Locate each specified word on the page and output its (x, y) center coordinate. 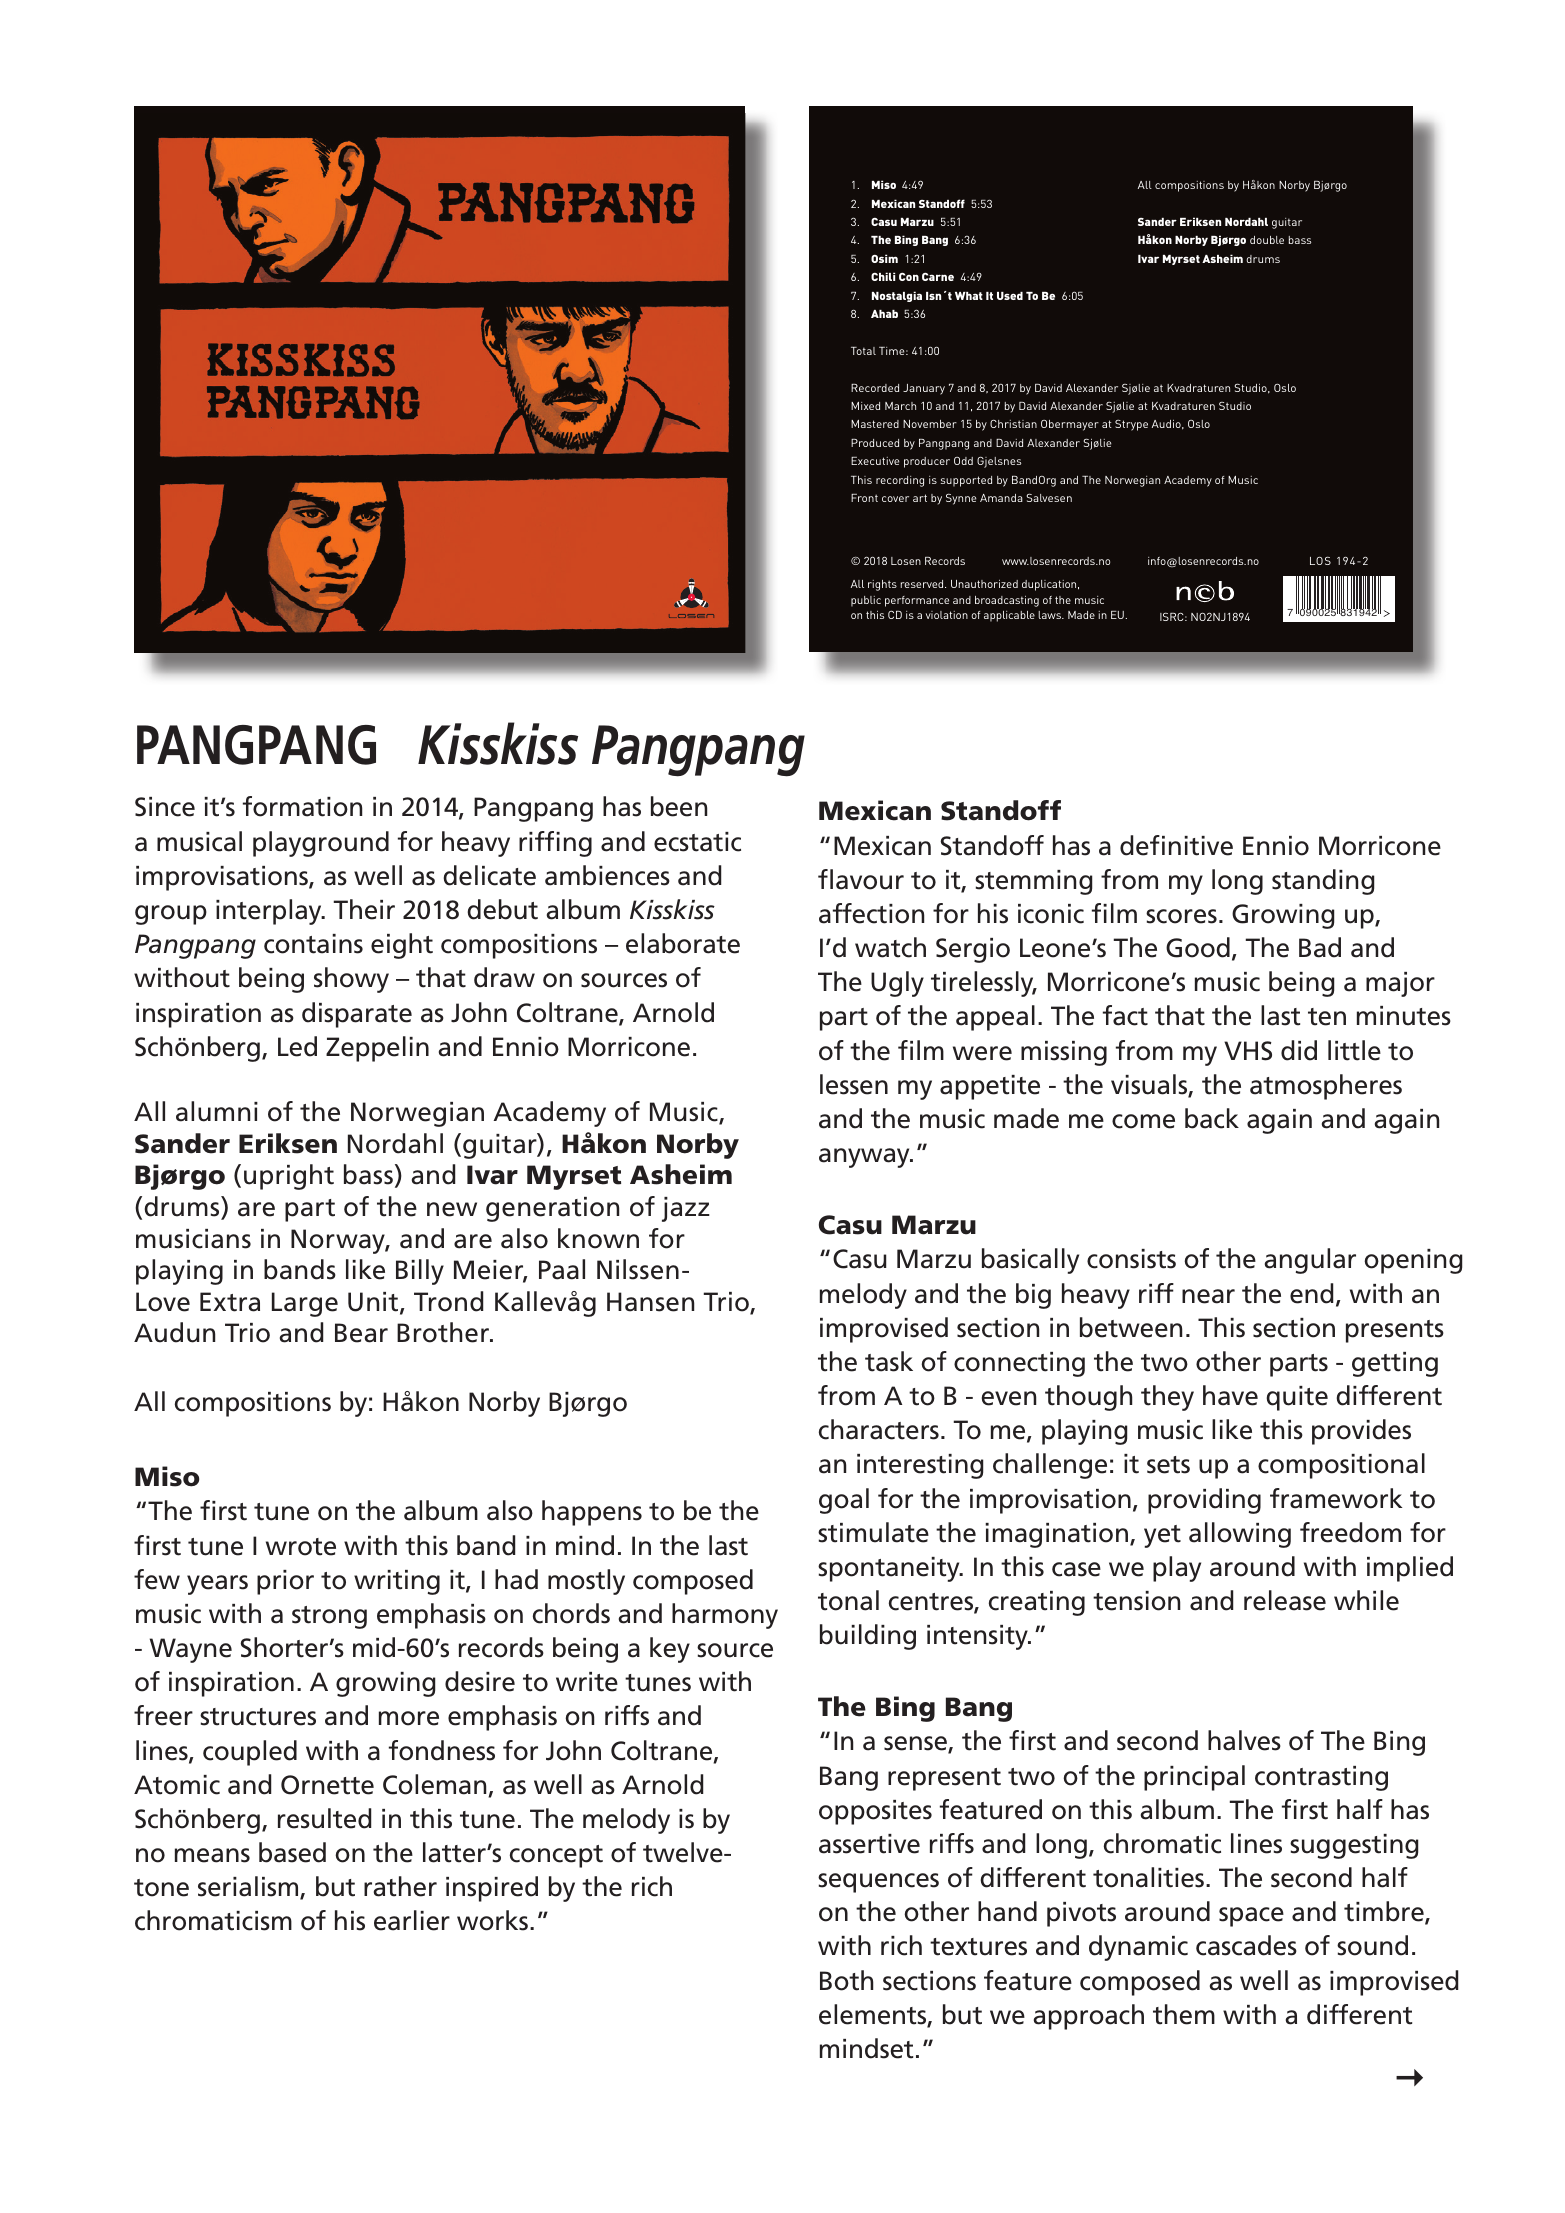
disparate (357, 1015)
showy (351, 980)
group (171, 915)
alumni (217, 1111)
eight (402, 946)
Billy (420, 1272)
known (598, 1238)
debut (502, 909)
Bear (361, 1333)
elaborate (683, 943)
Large (305, 1304)
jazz (686, 1209)
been (679, 806)
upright (289, 1177)
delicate (489, 875)
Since (165, 807)
